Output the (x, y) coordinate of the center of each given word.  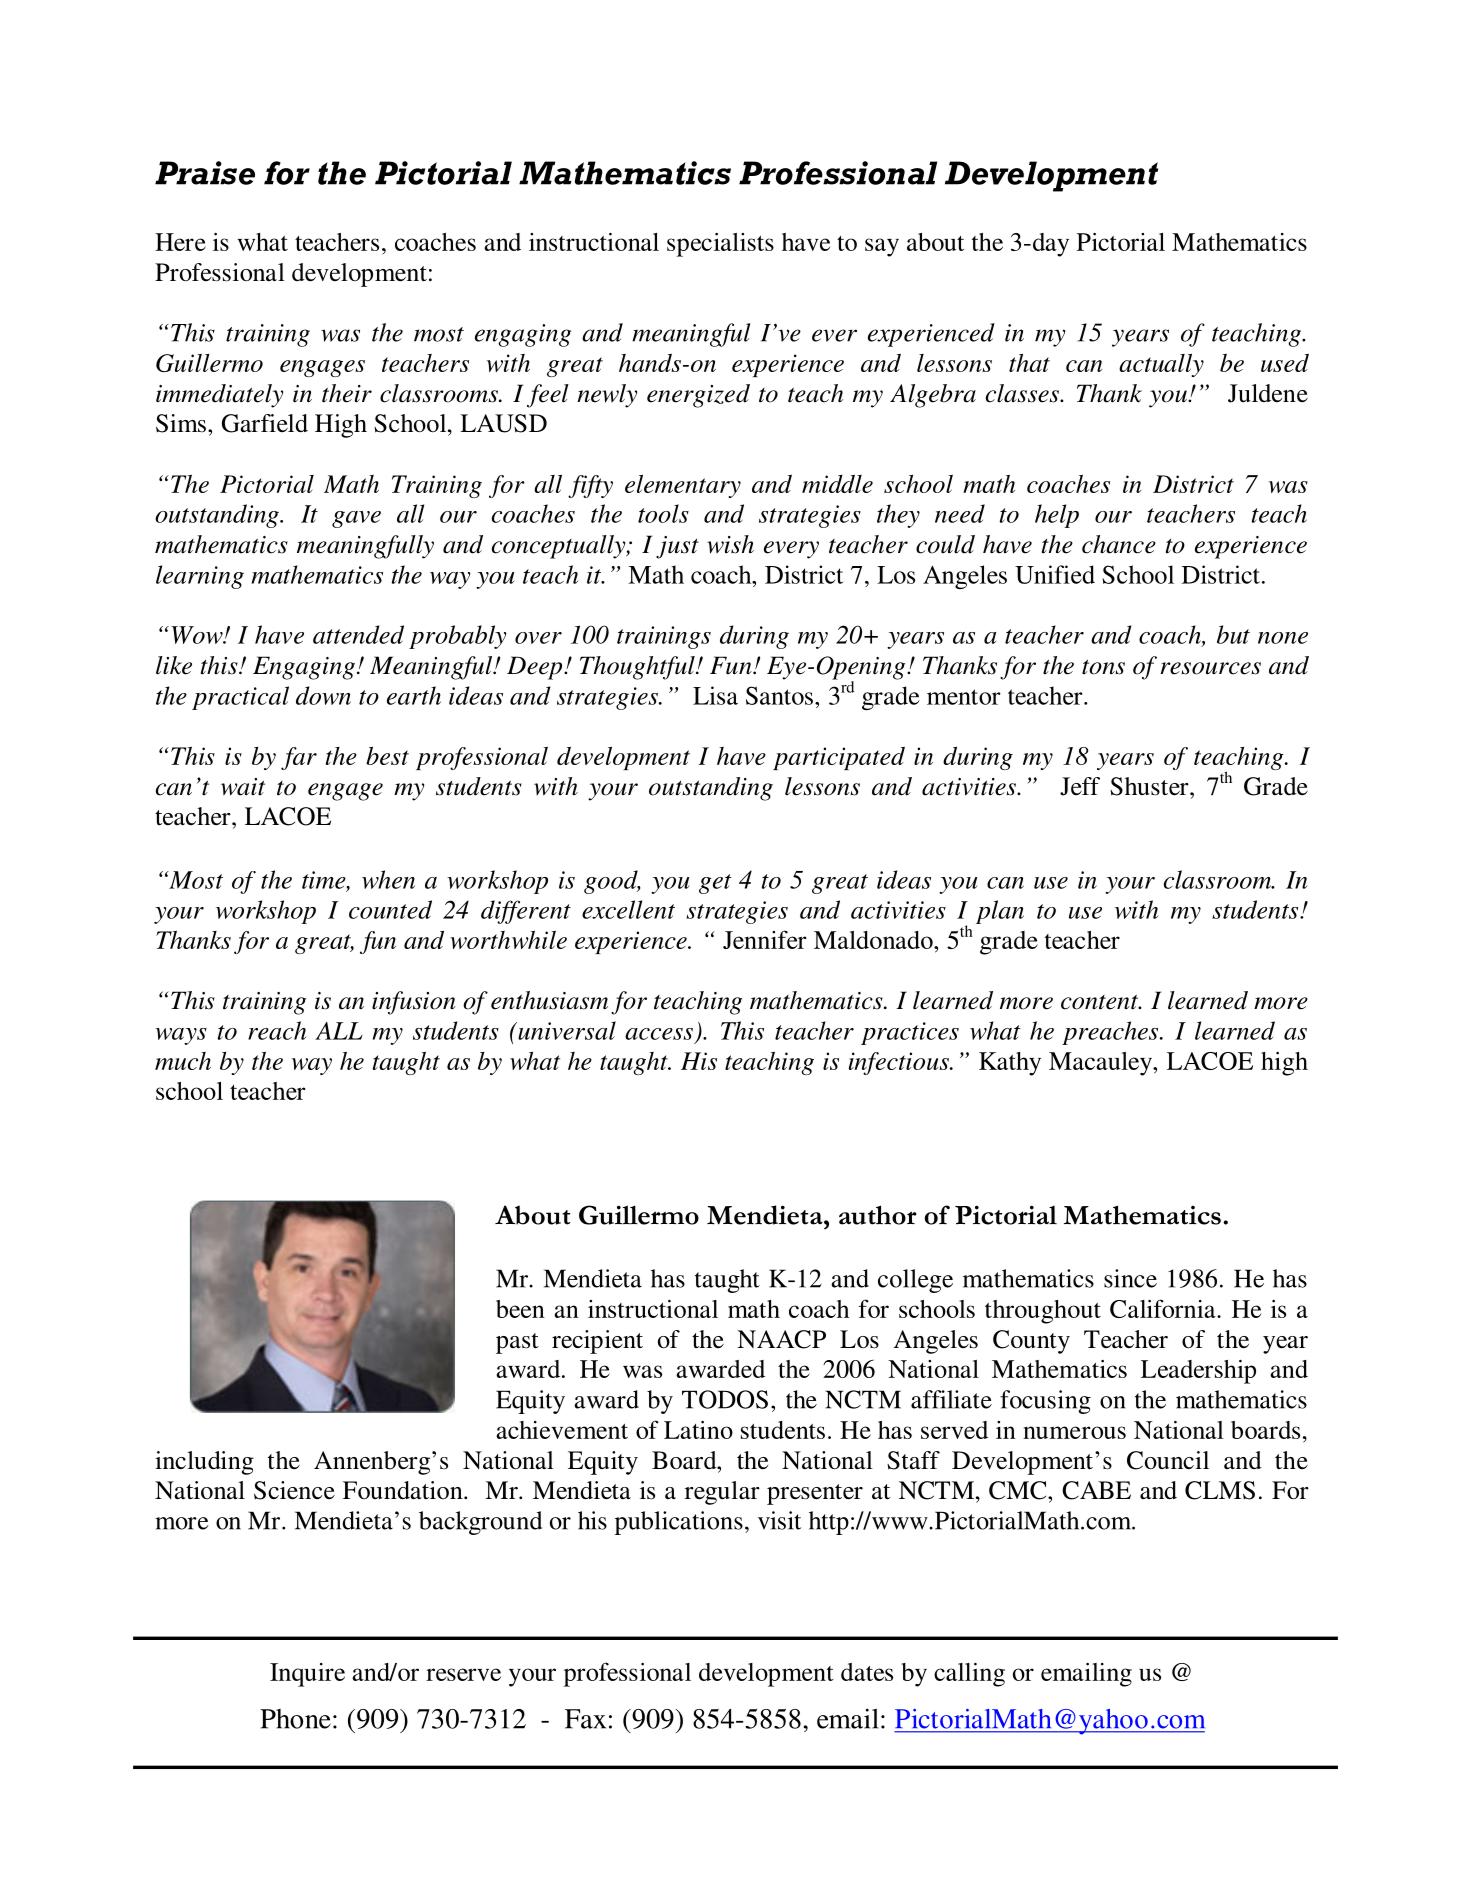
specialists (720, 245)
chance (1119, 544)
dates (867, 1672)
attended (358, 634)
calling (969, 1675)
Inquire (307, 1675)
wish (730, 544)
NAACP (781, 1339)
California (1164, 1308)
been (520, 1309)
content (1101, 1002)
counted (390, 909)
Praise (205, 173)
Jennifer (764, 939)
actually (1161, 365)
